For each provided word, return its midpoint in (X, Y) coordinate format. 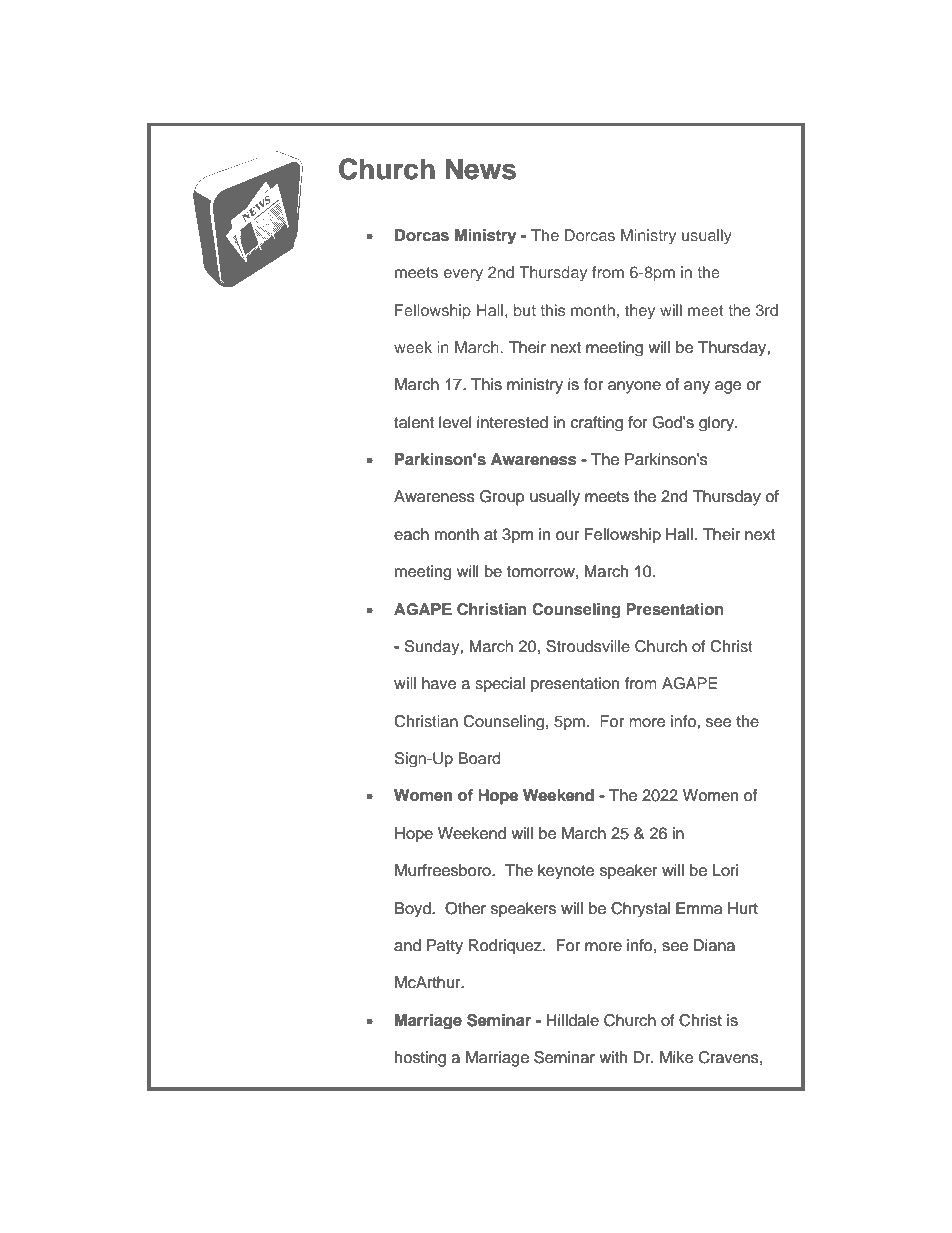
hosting (420, 1059)
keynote (566, 871)
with (613, 1057)
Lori (725, 870)
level (455, 422)
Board (479, 758)
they (640, 311)
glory (717, 423)
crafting (597, 423)
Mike (676, 1057)
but (525, 310)
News (481, 169)
